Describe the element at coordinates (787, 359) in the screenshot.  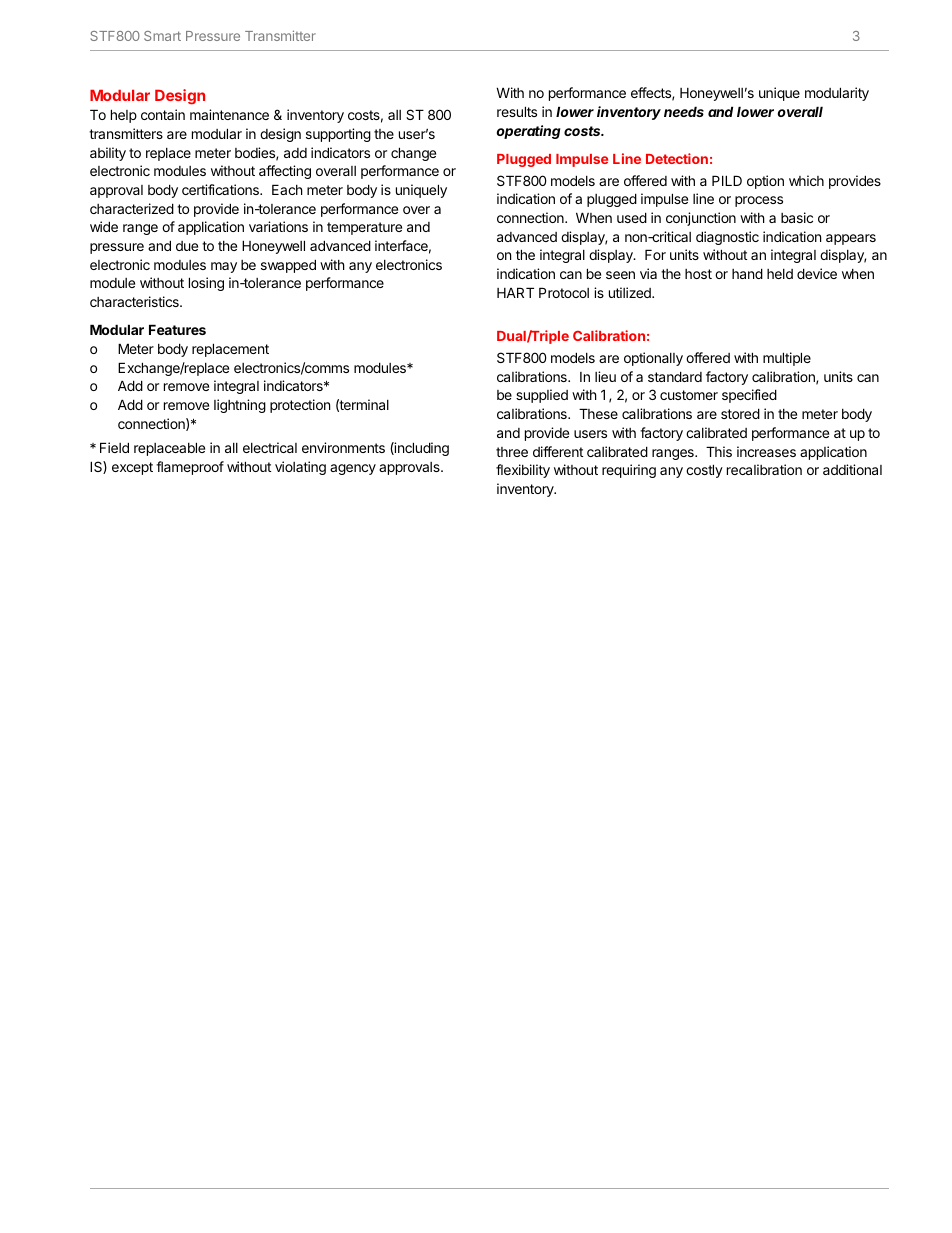
I see `multiple` at that location.
